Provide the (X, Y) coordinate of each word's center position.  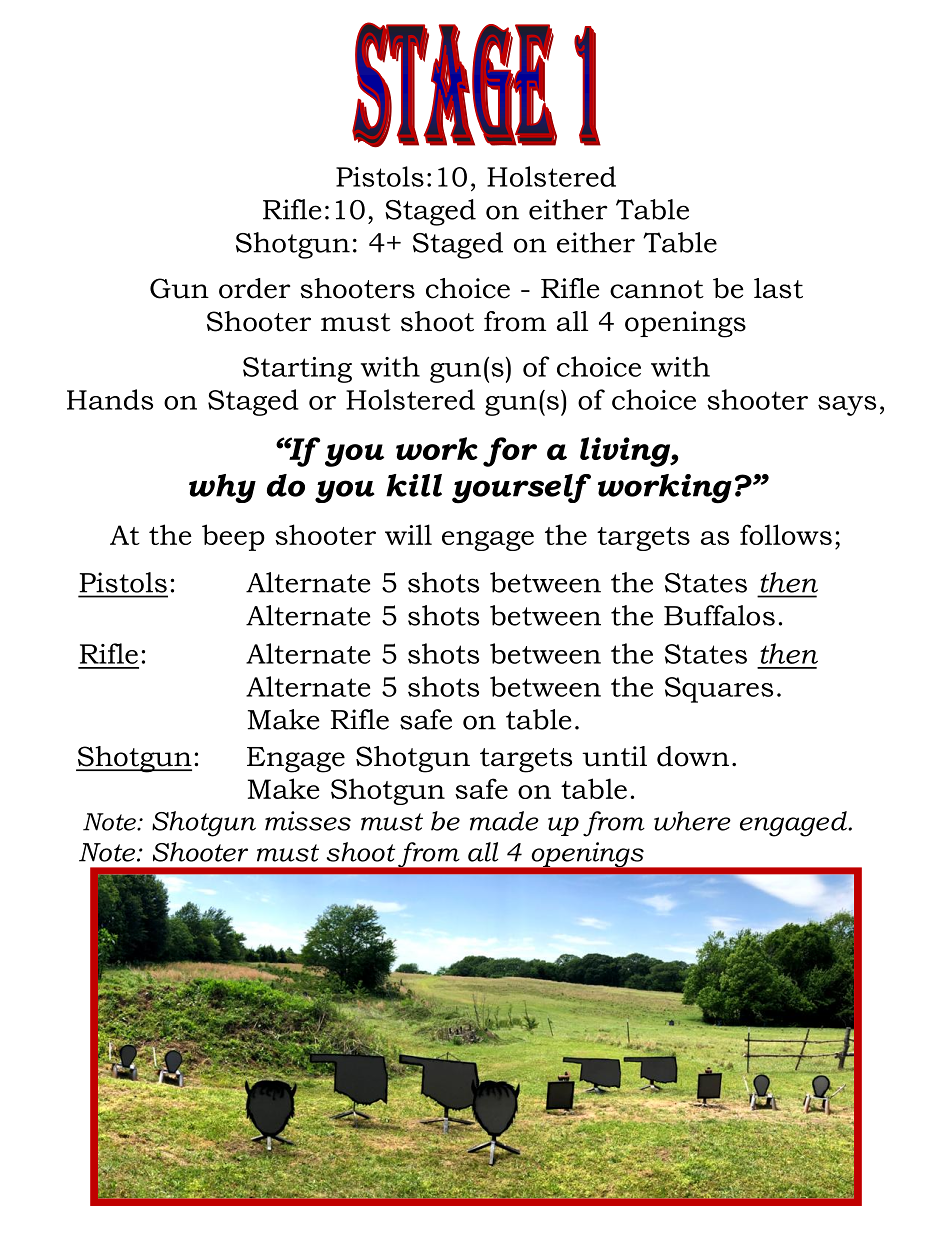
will (408, 534)
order (254, 288)
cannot (657, 289)
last (778, 288)
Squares (719, 690)
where (692, 821)
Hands (110, 399)
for (510, 452)
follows (786, 534)
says (847, 406)
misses (308, 821)
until (614, 756)
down (693, 756)
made (504, 821)
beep (233, 537)
